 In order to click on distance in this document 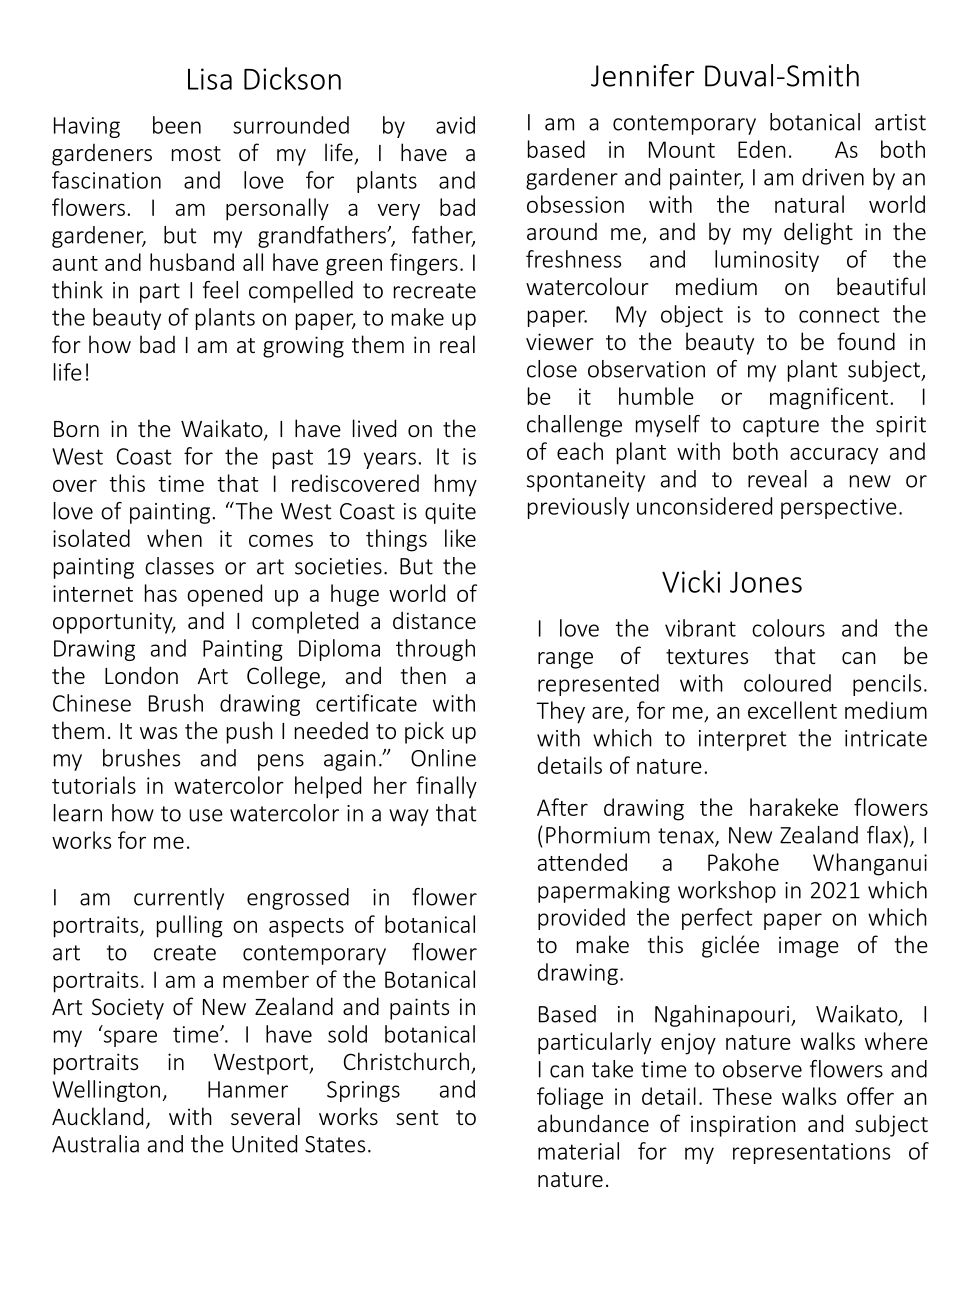, I will do `click(434, 620)`.
